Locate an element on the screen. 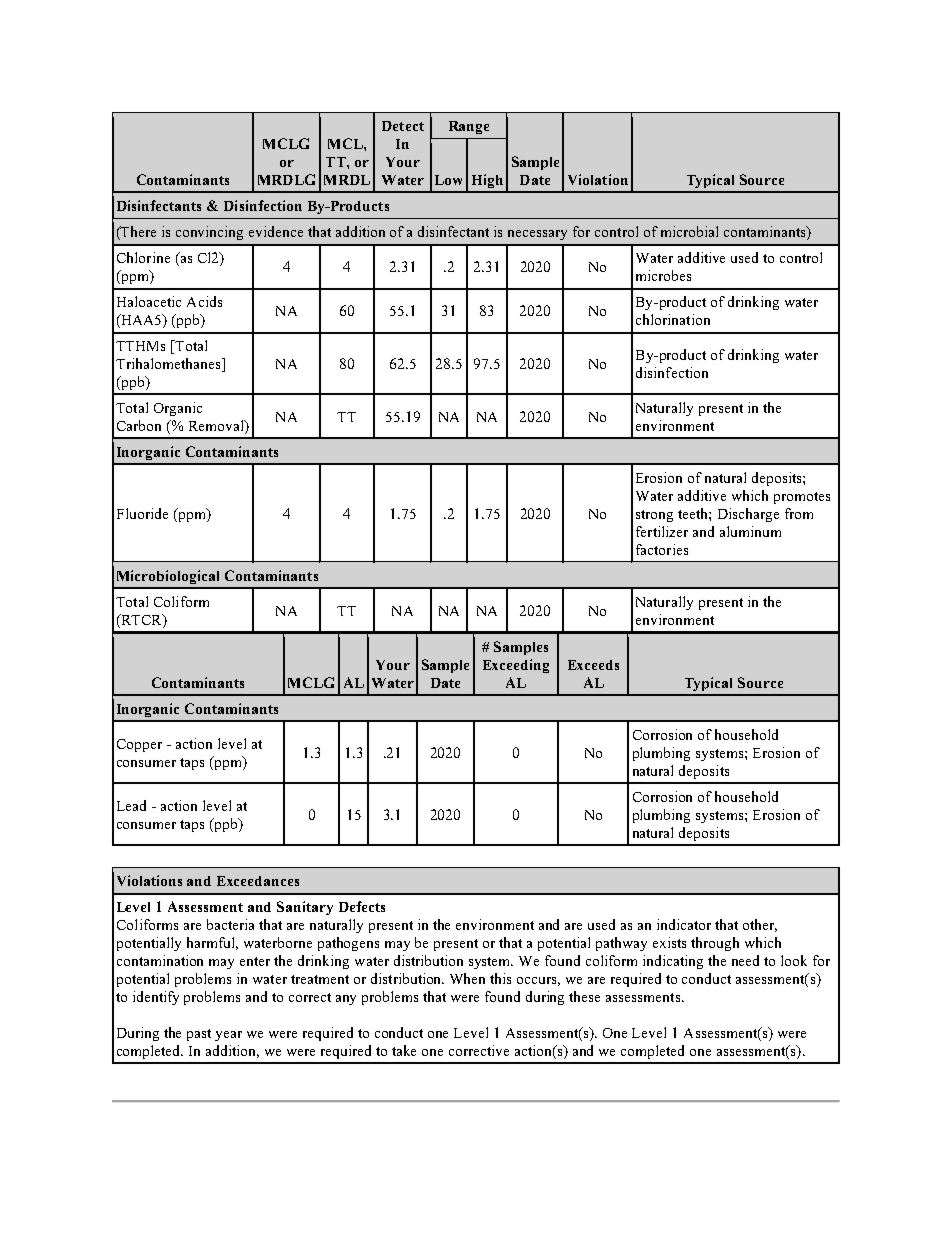 This screenshot has height=1233, width=952. Exceeding is located at coordinates (516, 666).
